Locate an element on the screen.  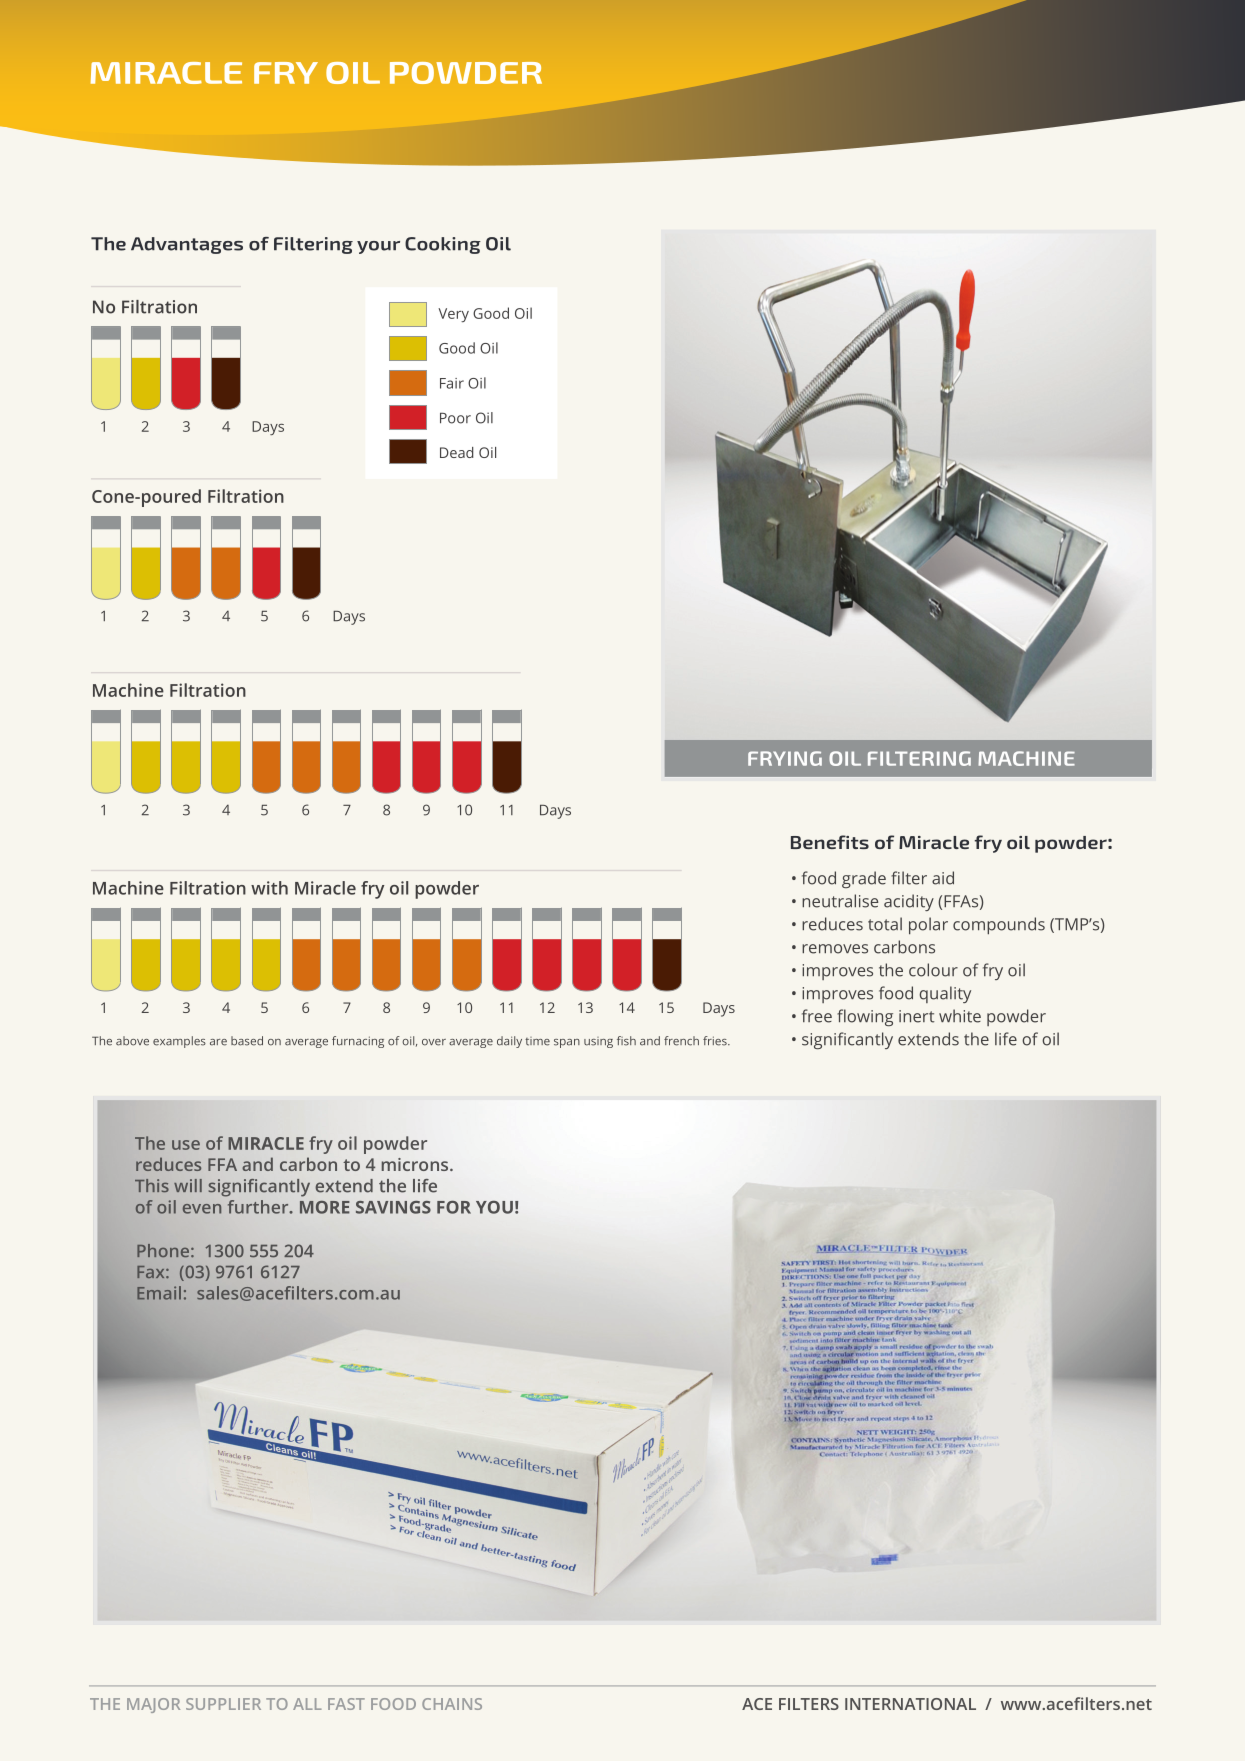
span is located at coordinates (567, 1043).
